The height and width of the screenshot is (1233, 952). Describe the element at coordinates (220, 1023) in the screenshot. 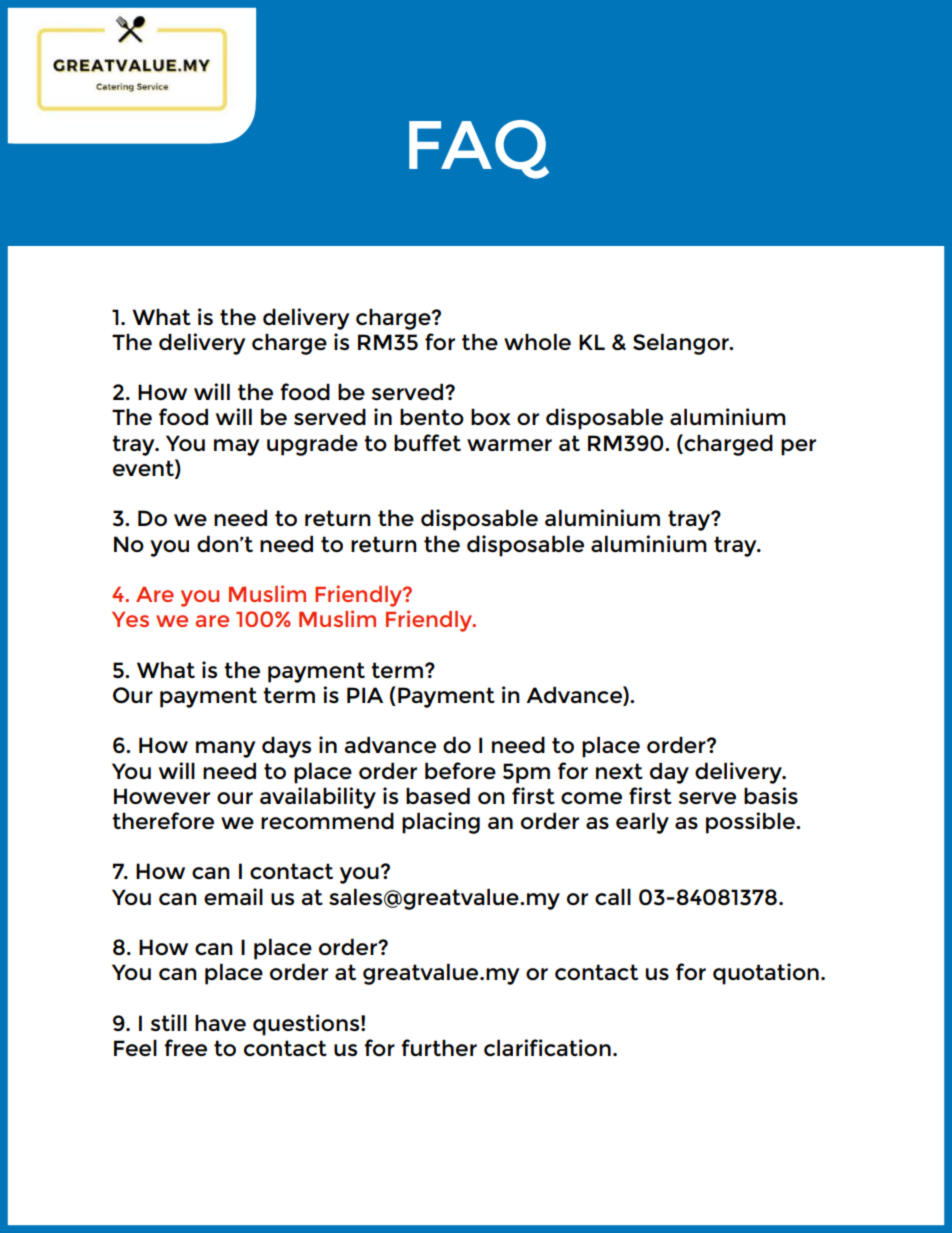

I see `have` at that location.
